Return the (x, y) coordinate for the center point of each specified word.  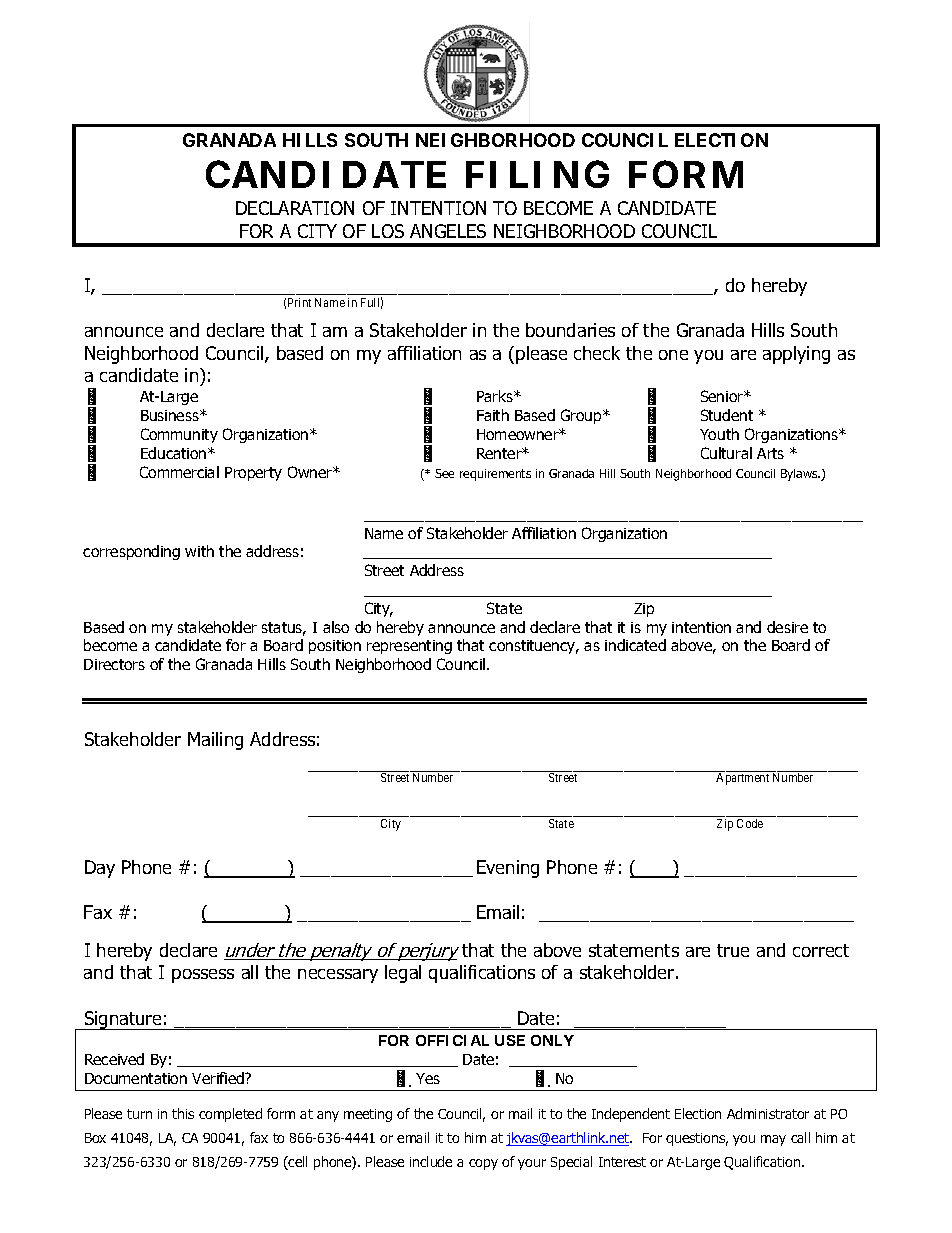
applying (796, 355)
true (733, 950)
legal (403, 974)
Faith (493, 415)
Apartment (743, 778)
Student (727, 415)
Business (171, 415)
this (183, 1113)
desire (787, 627)
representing (409, 647)
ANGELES (448, 231)
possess (203, 976)
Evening (508, 869)
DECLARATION (295, 208)
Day (100, 869)
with (199, 551)
